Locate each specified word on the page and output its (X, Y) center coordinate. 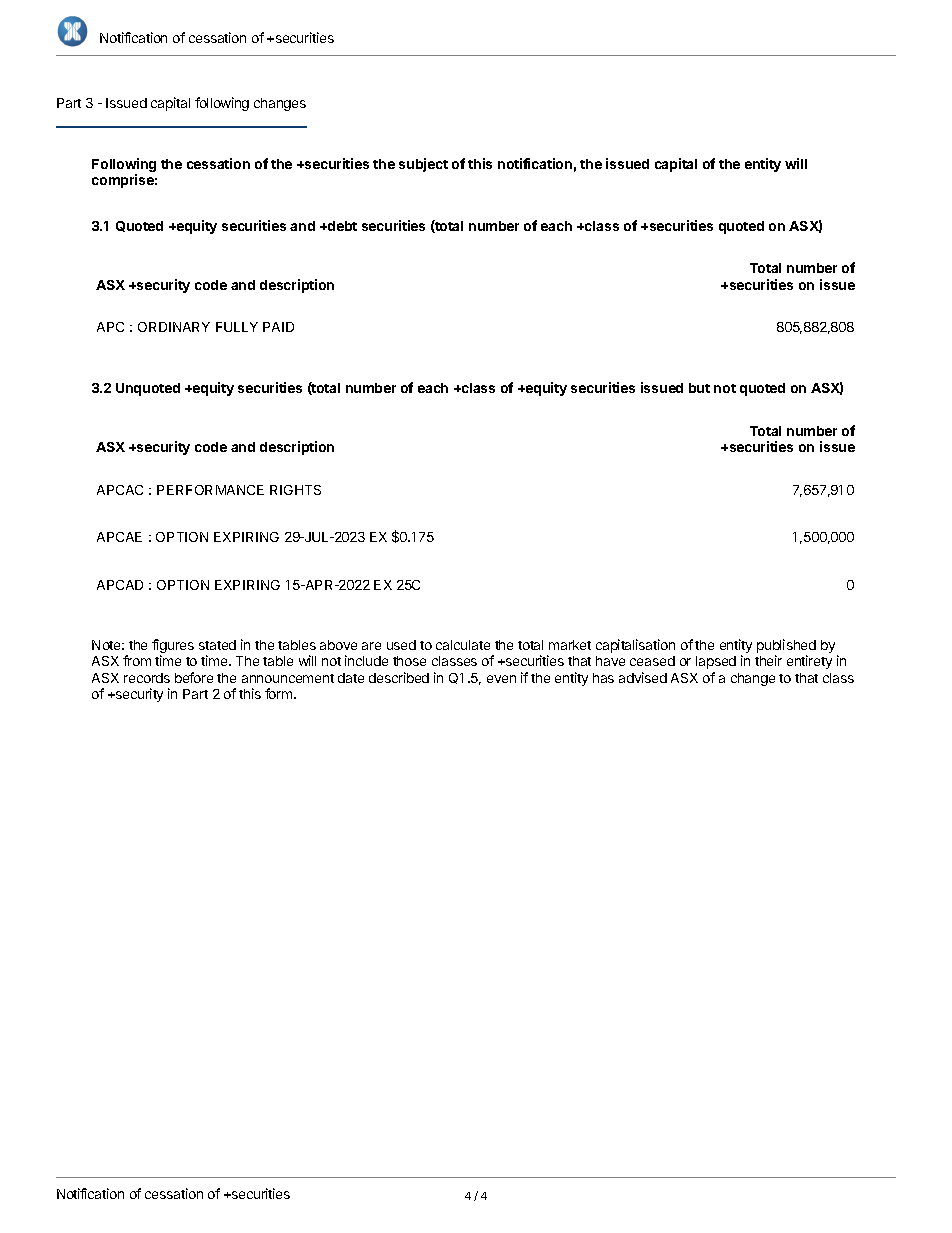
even (501, 679)
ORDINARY (174, 327)
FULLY (237, 327)
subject (423, 165)
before (194, 677)
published (786, 647)
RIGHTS (295, 490)
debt (341, 226)
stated (217, 645)
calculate (463, 645)
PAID (278, 327)
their (768, 660)
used (401, 645)
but (699, 388)
